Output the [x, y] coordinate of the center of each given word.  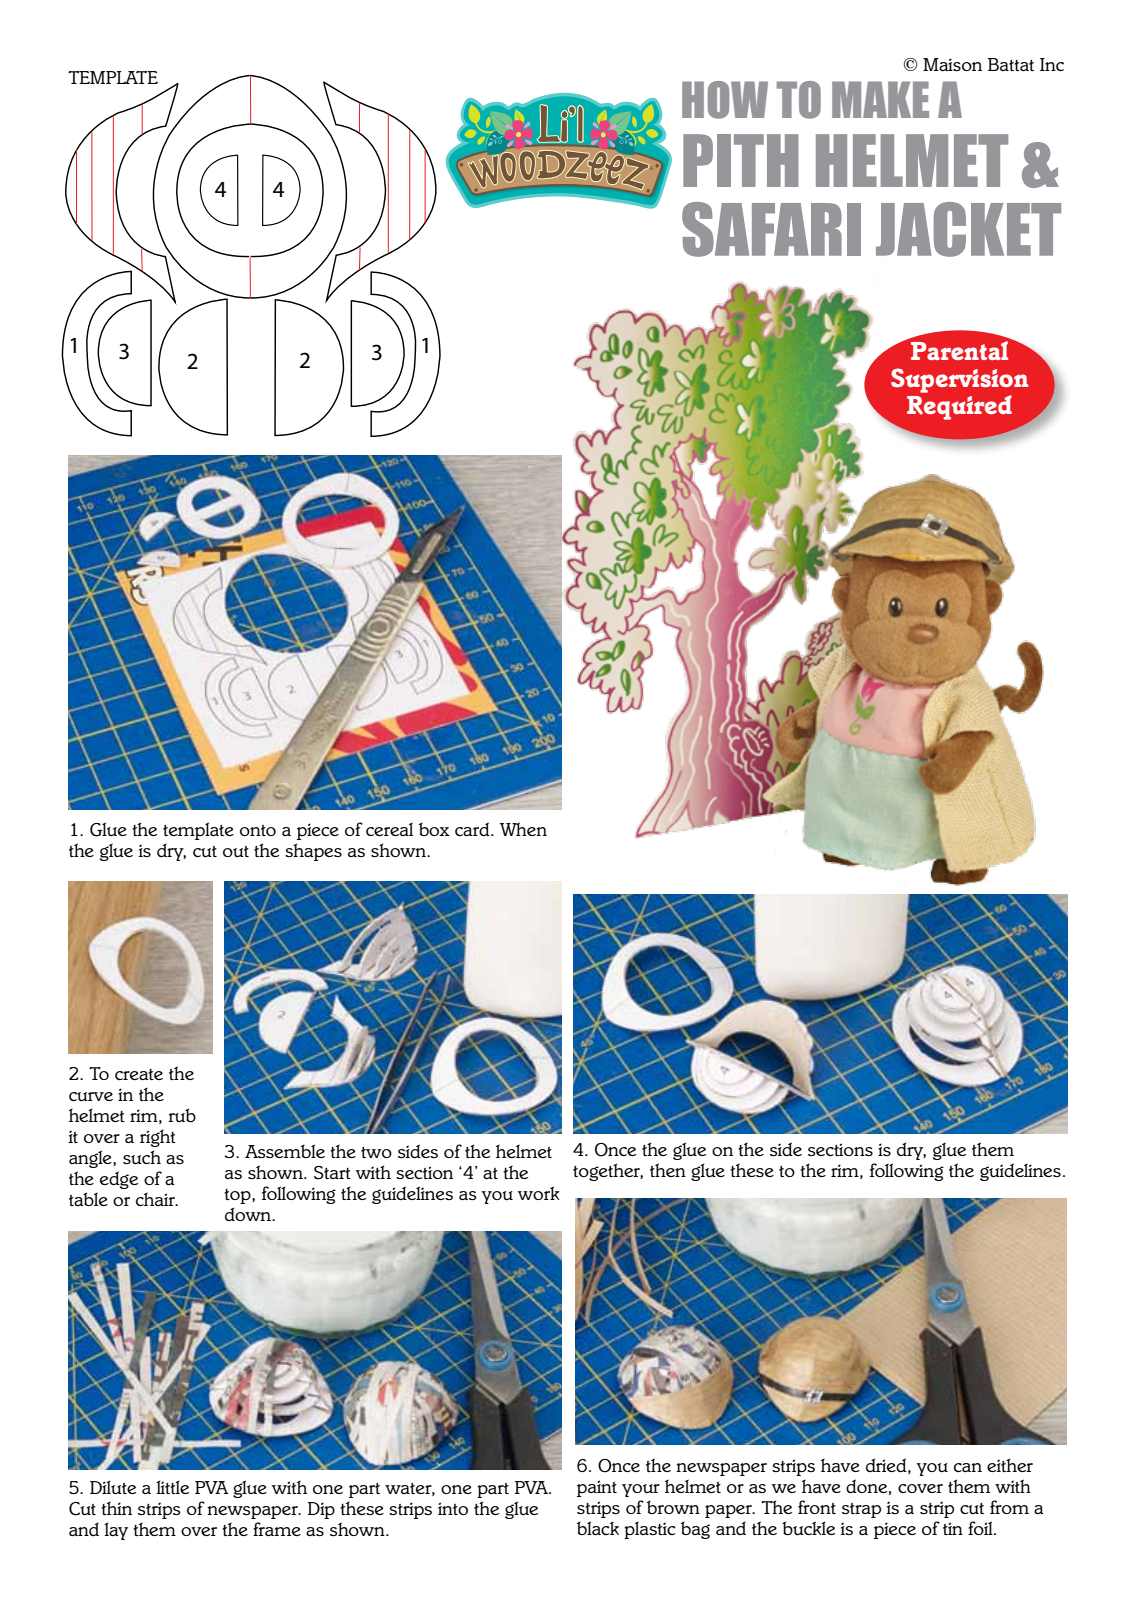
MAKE [880, 99]
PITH [740, 160]
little [172, 1487]
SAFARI [771, 229]
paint [597, 1488]
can [968, 1467]
